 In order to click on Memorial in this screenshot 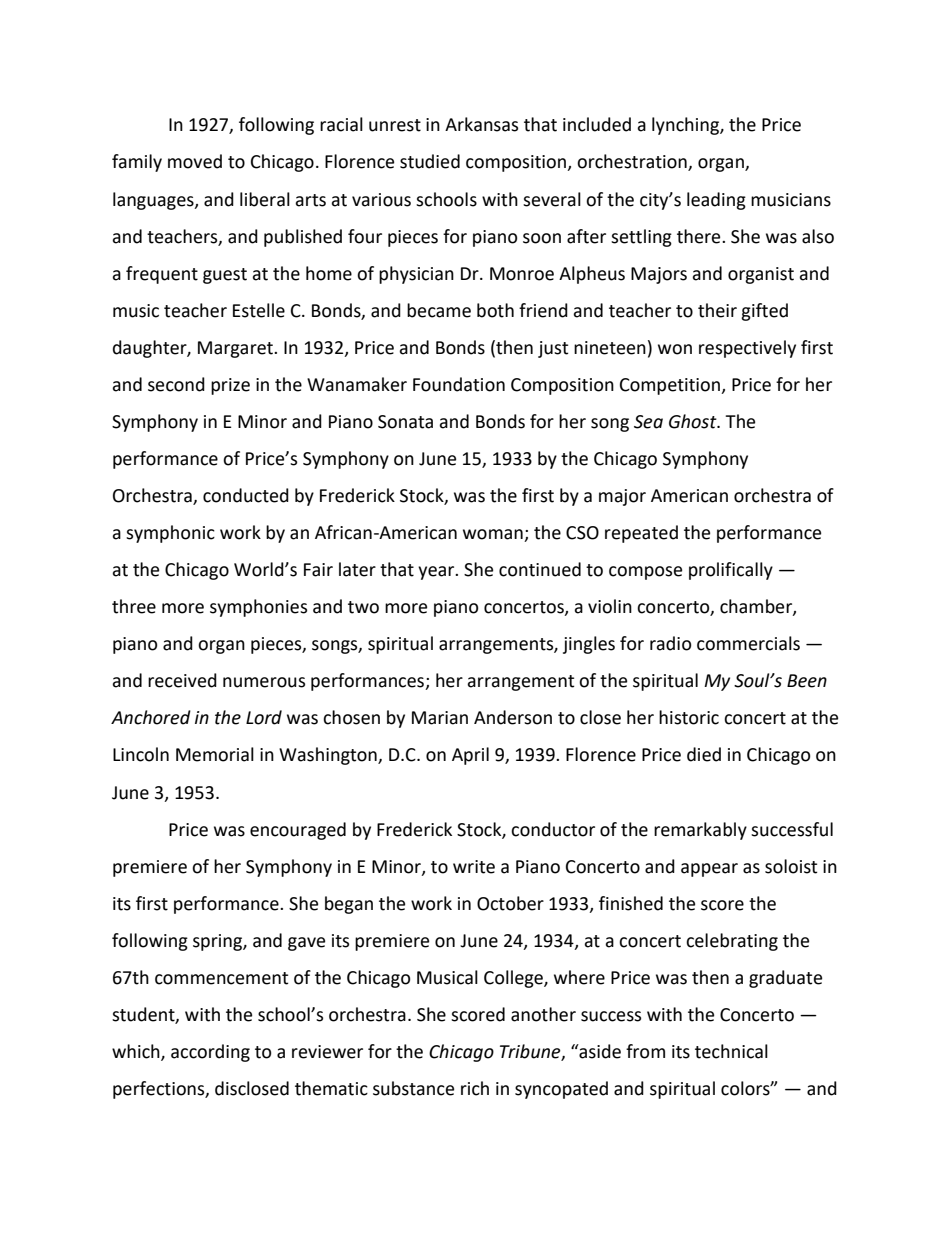, I will do `click(215, 754)`.
